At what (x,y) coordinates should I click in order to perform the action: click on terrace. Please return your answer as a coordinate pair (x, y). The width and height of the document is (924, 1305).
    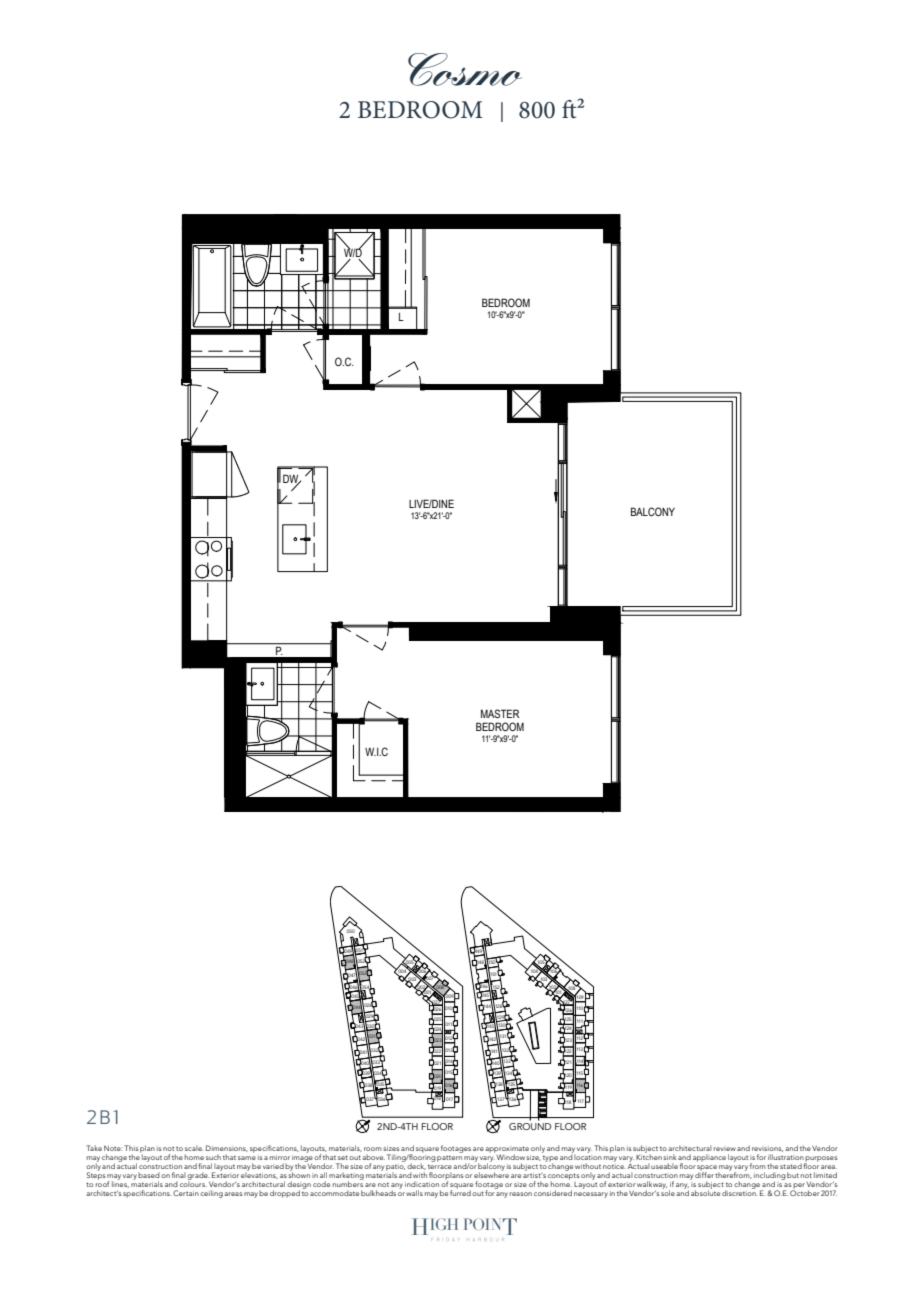
    Looking at the image, I should click on (440, 1166).
